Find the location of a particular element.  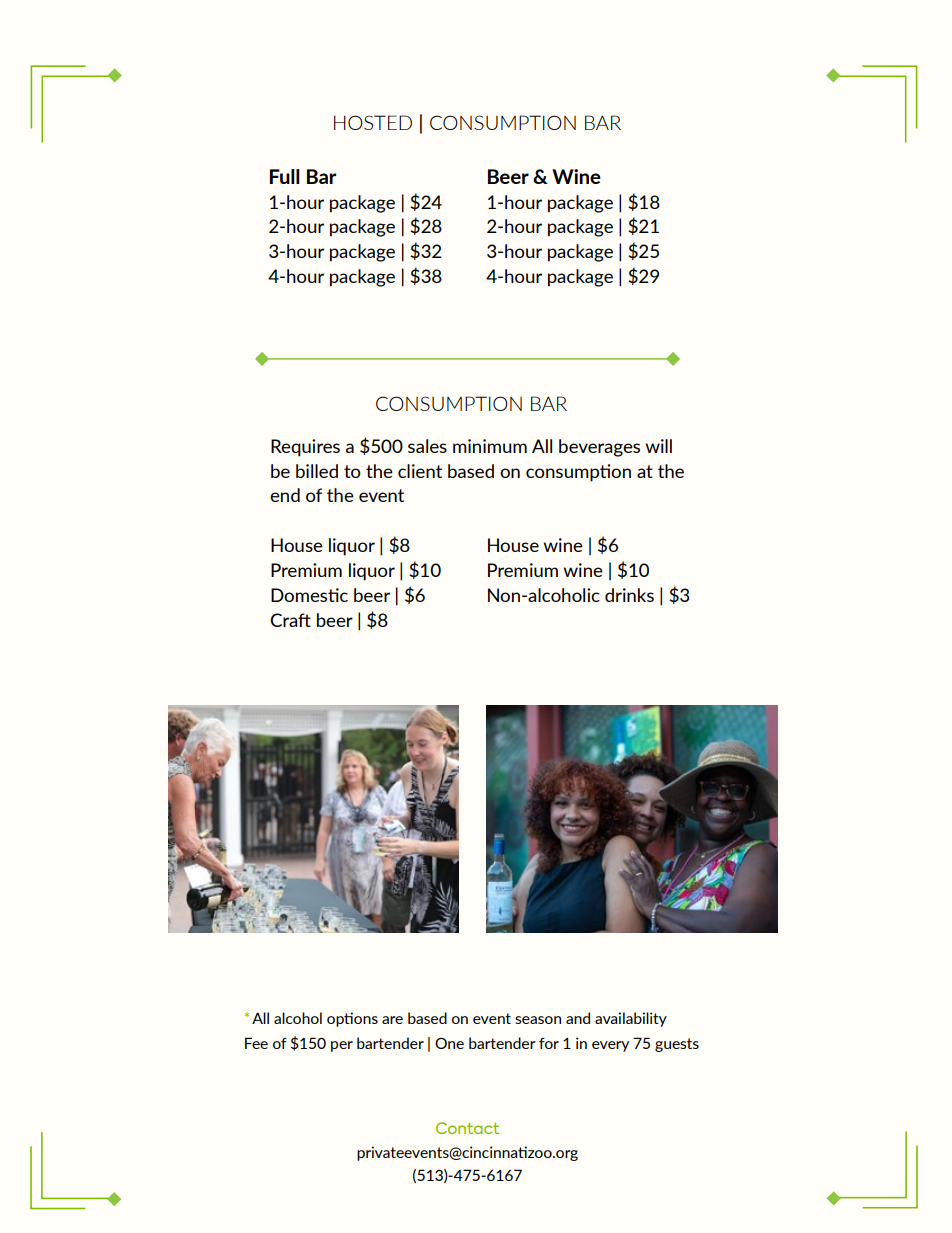

HOSTED is located at coordinates (373, 122).
